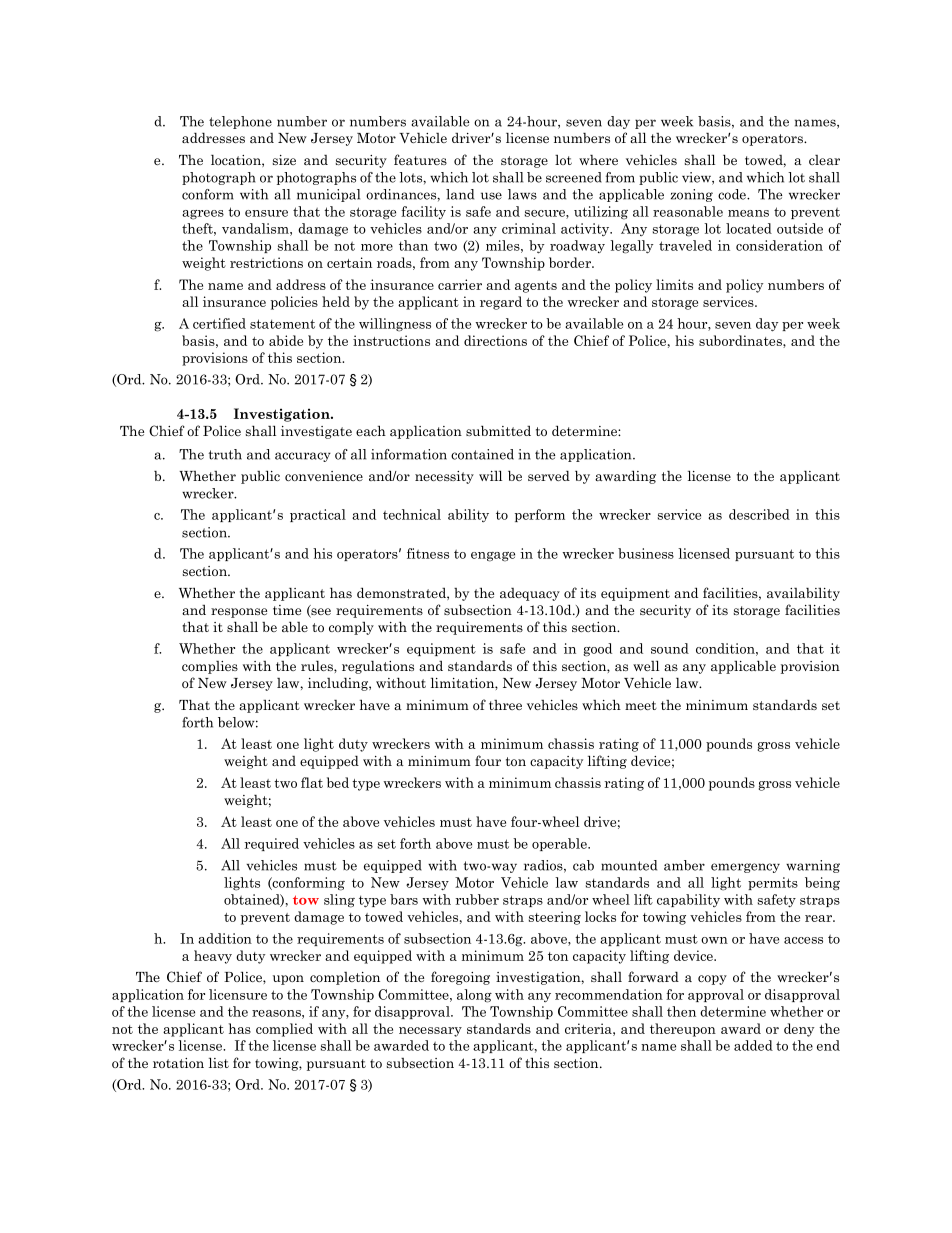  Describe the element at coordinates (733, 194) in the page. I see `code` at that location.
